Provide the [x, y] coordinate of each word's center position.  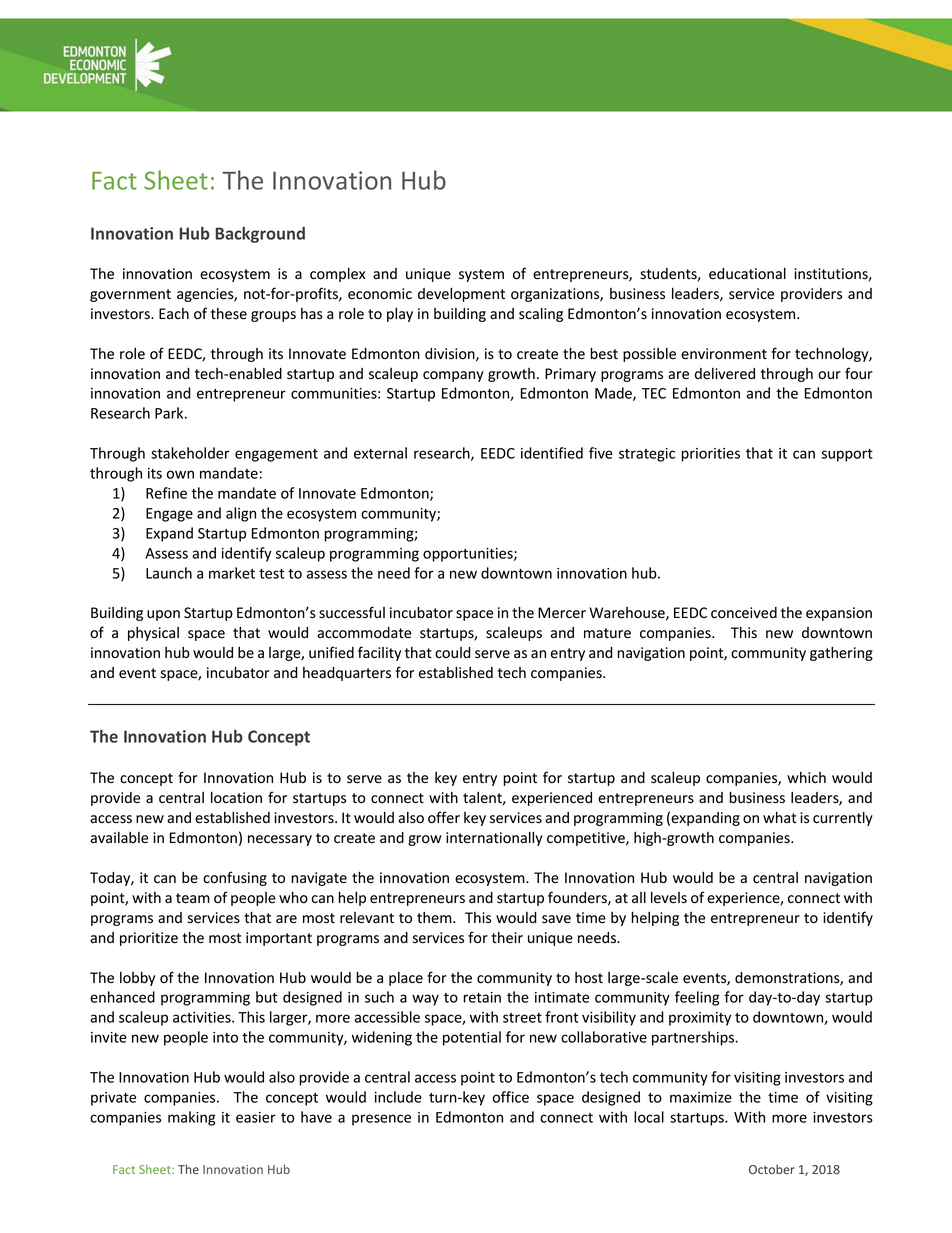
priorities [710, 455]
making [192, 1118]
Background [260, 235]
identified [552, 453]
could [453, 652]
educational [747, 273]
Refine [166, 493]
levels [669, 898]
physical [153, 634]
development [461, 295]
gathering [841, 654]
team [193, 898]
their [507, 937]
